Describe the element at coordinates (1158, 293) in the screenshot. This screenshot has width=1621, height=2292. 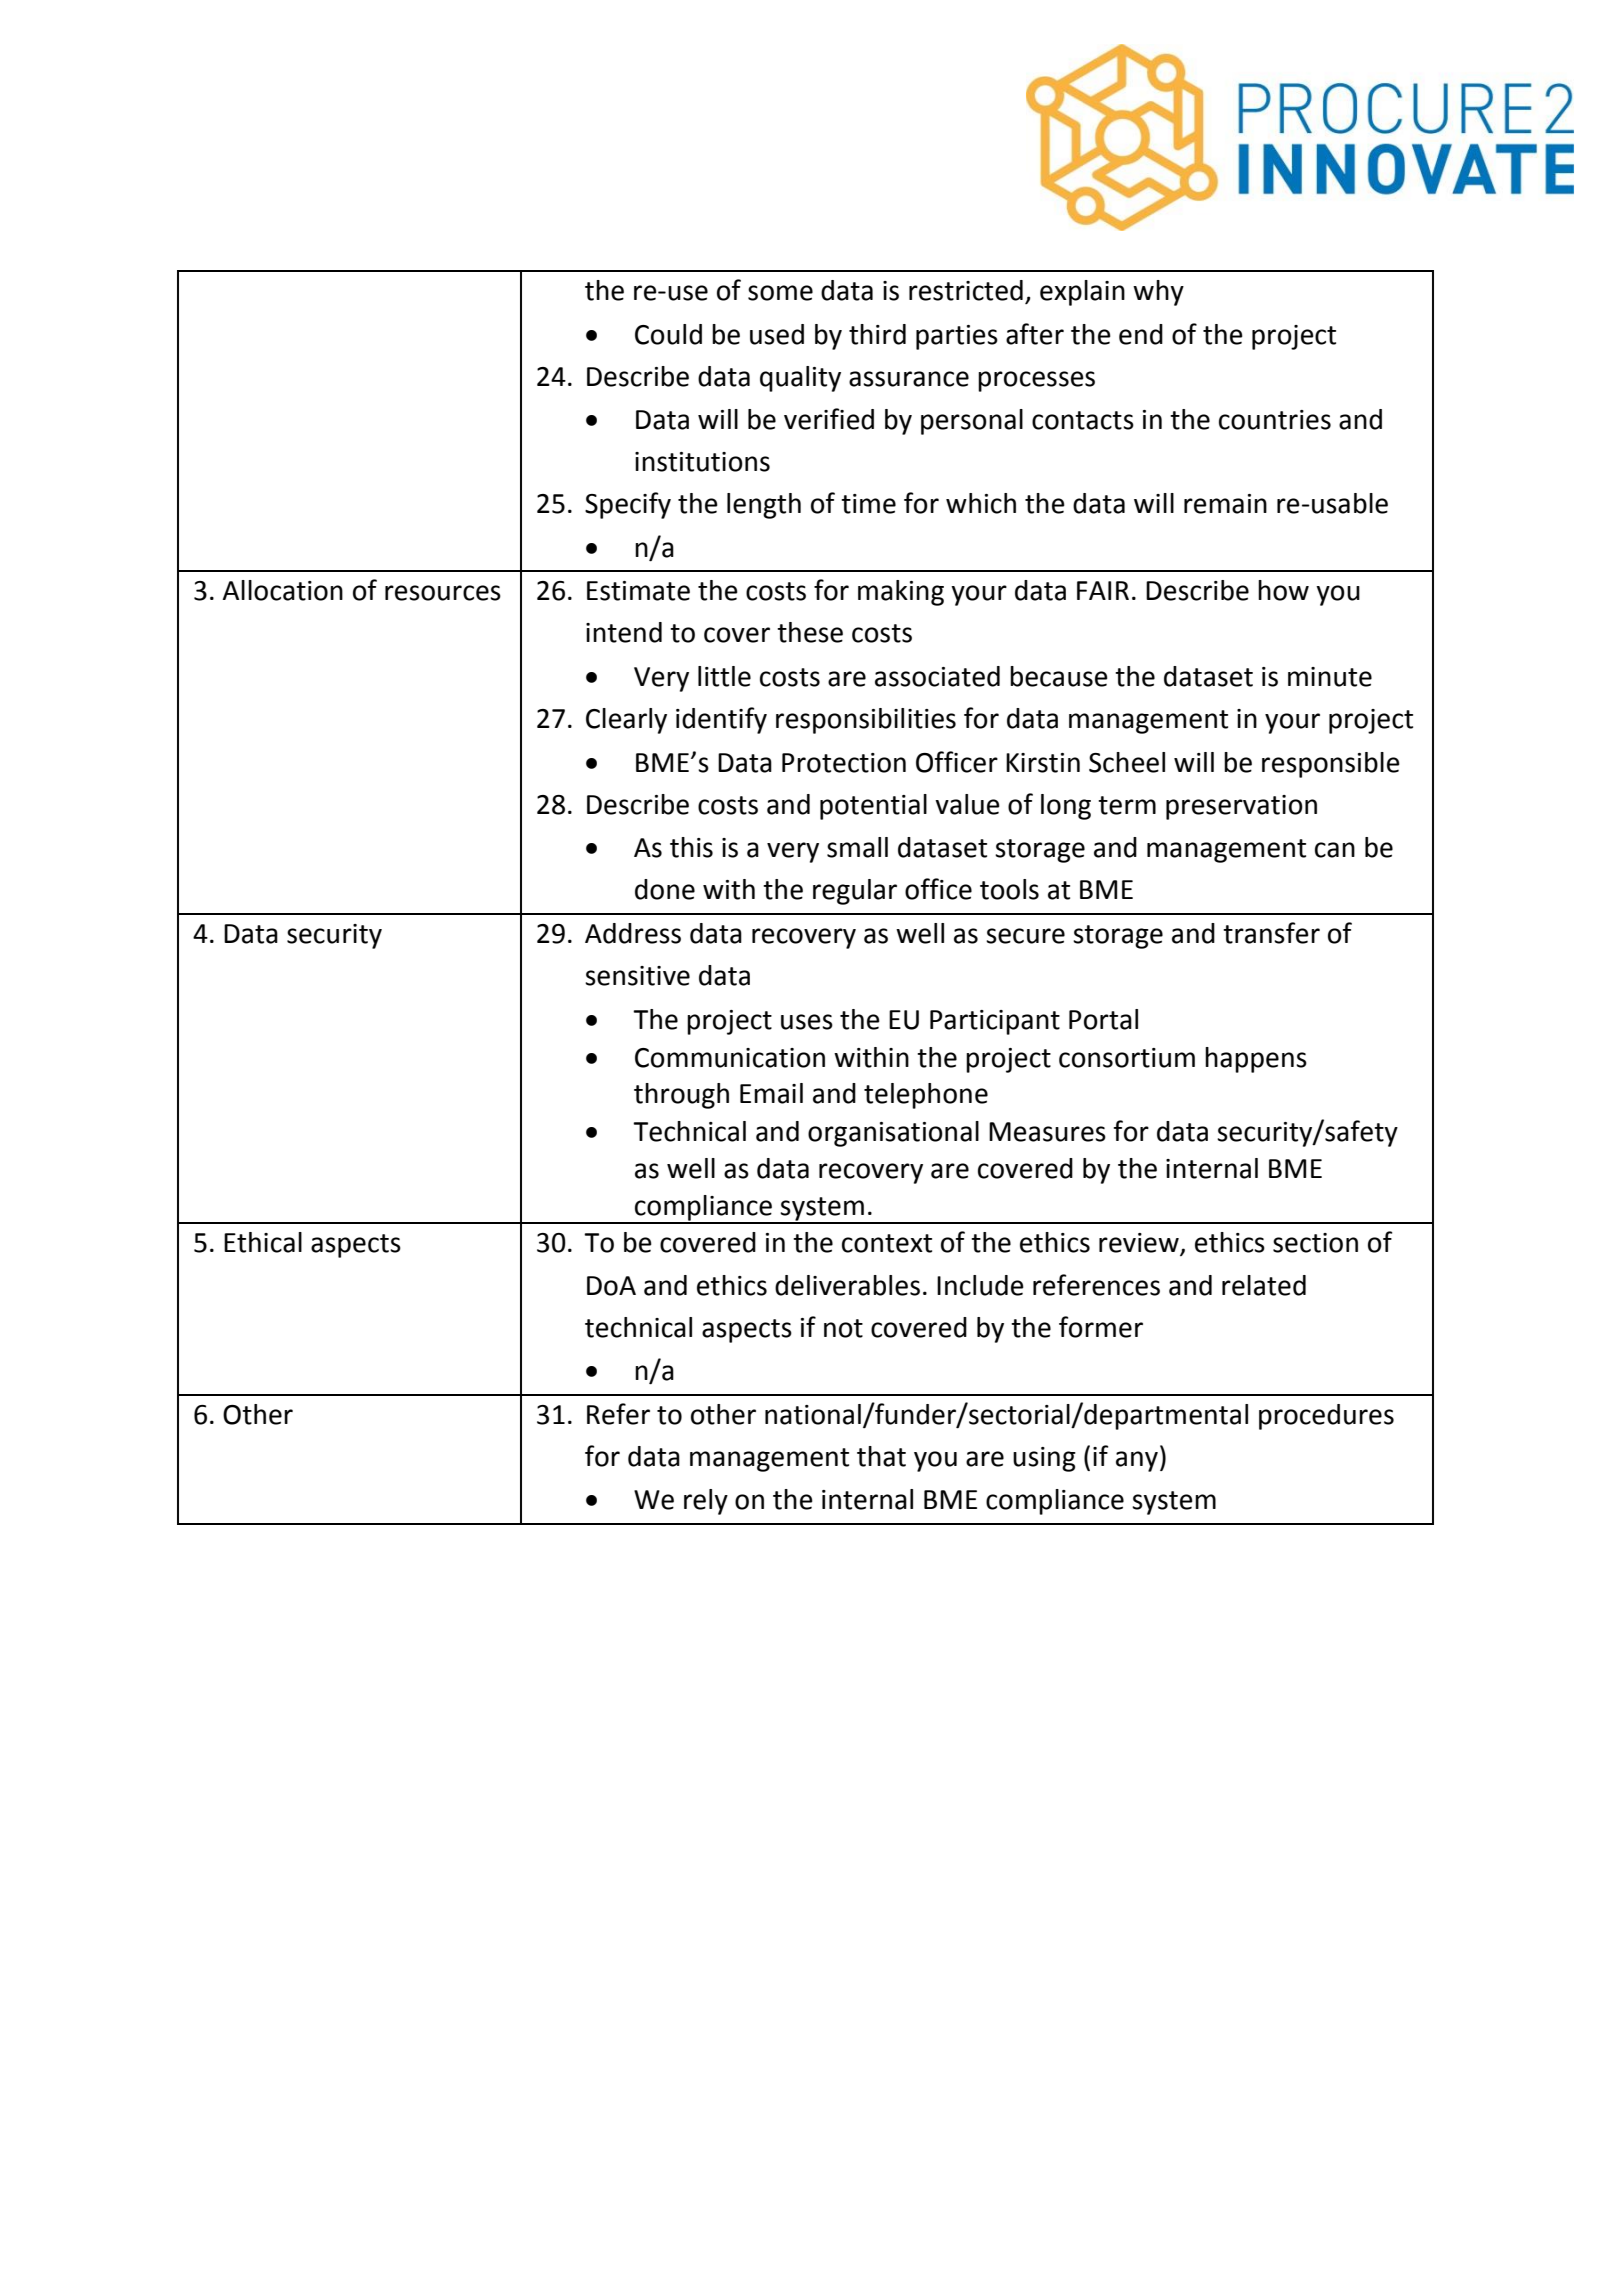
I see `why` at that location.
